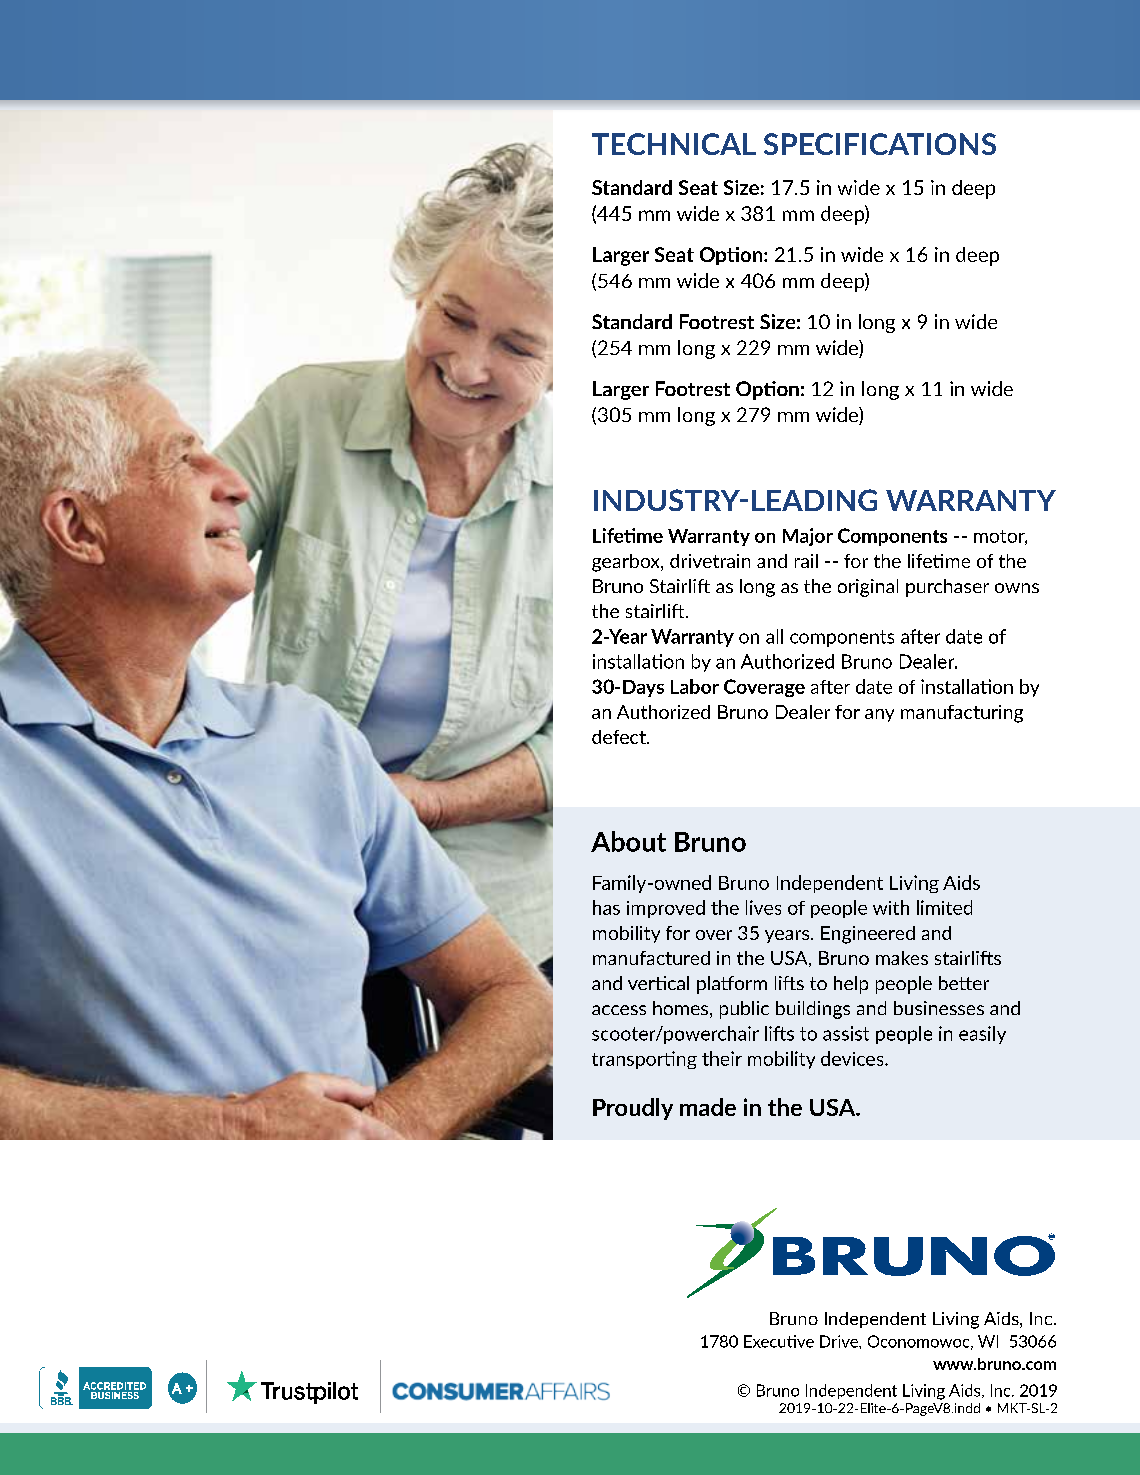 Image resolution: width=1140 pixels, height=1475 pixels. What do you see at coordinates (808, 537) in the screenshot?
I see `Major` at bounding box center [808, 537].
